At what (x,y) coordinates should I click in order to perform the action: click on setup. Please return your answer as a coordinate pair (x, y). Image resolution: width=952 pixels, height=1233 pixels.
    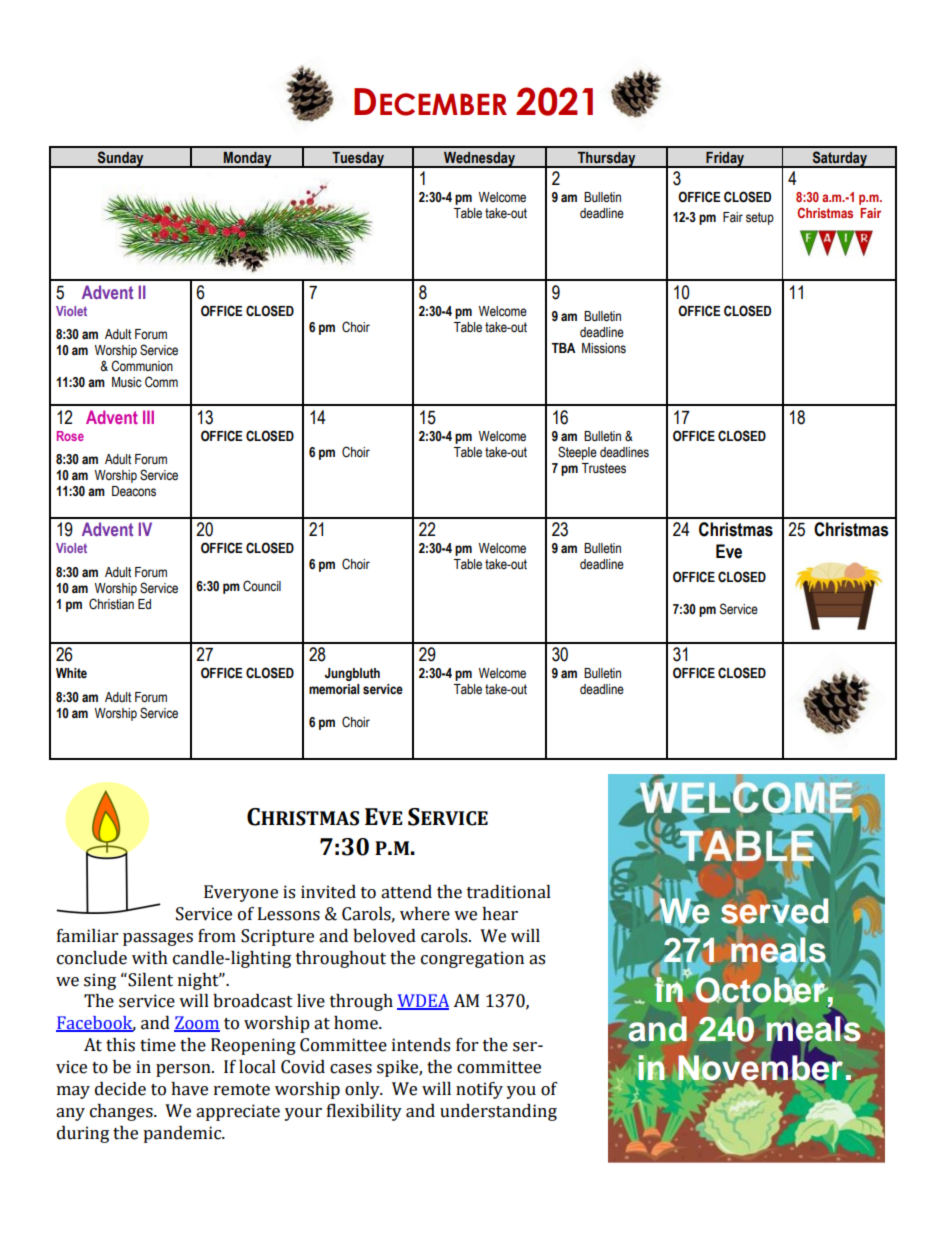
    Looking at the image, I should click on (760, 218).
